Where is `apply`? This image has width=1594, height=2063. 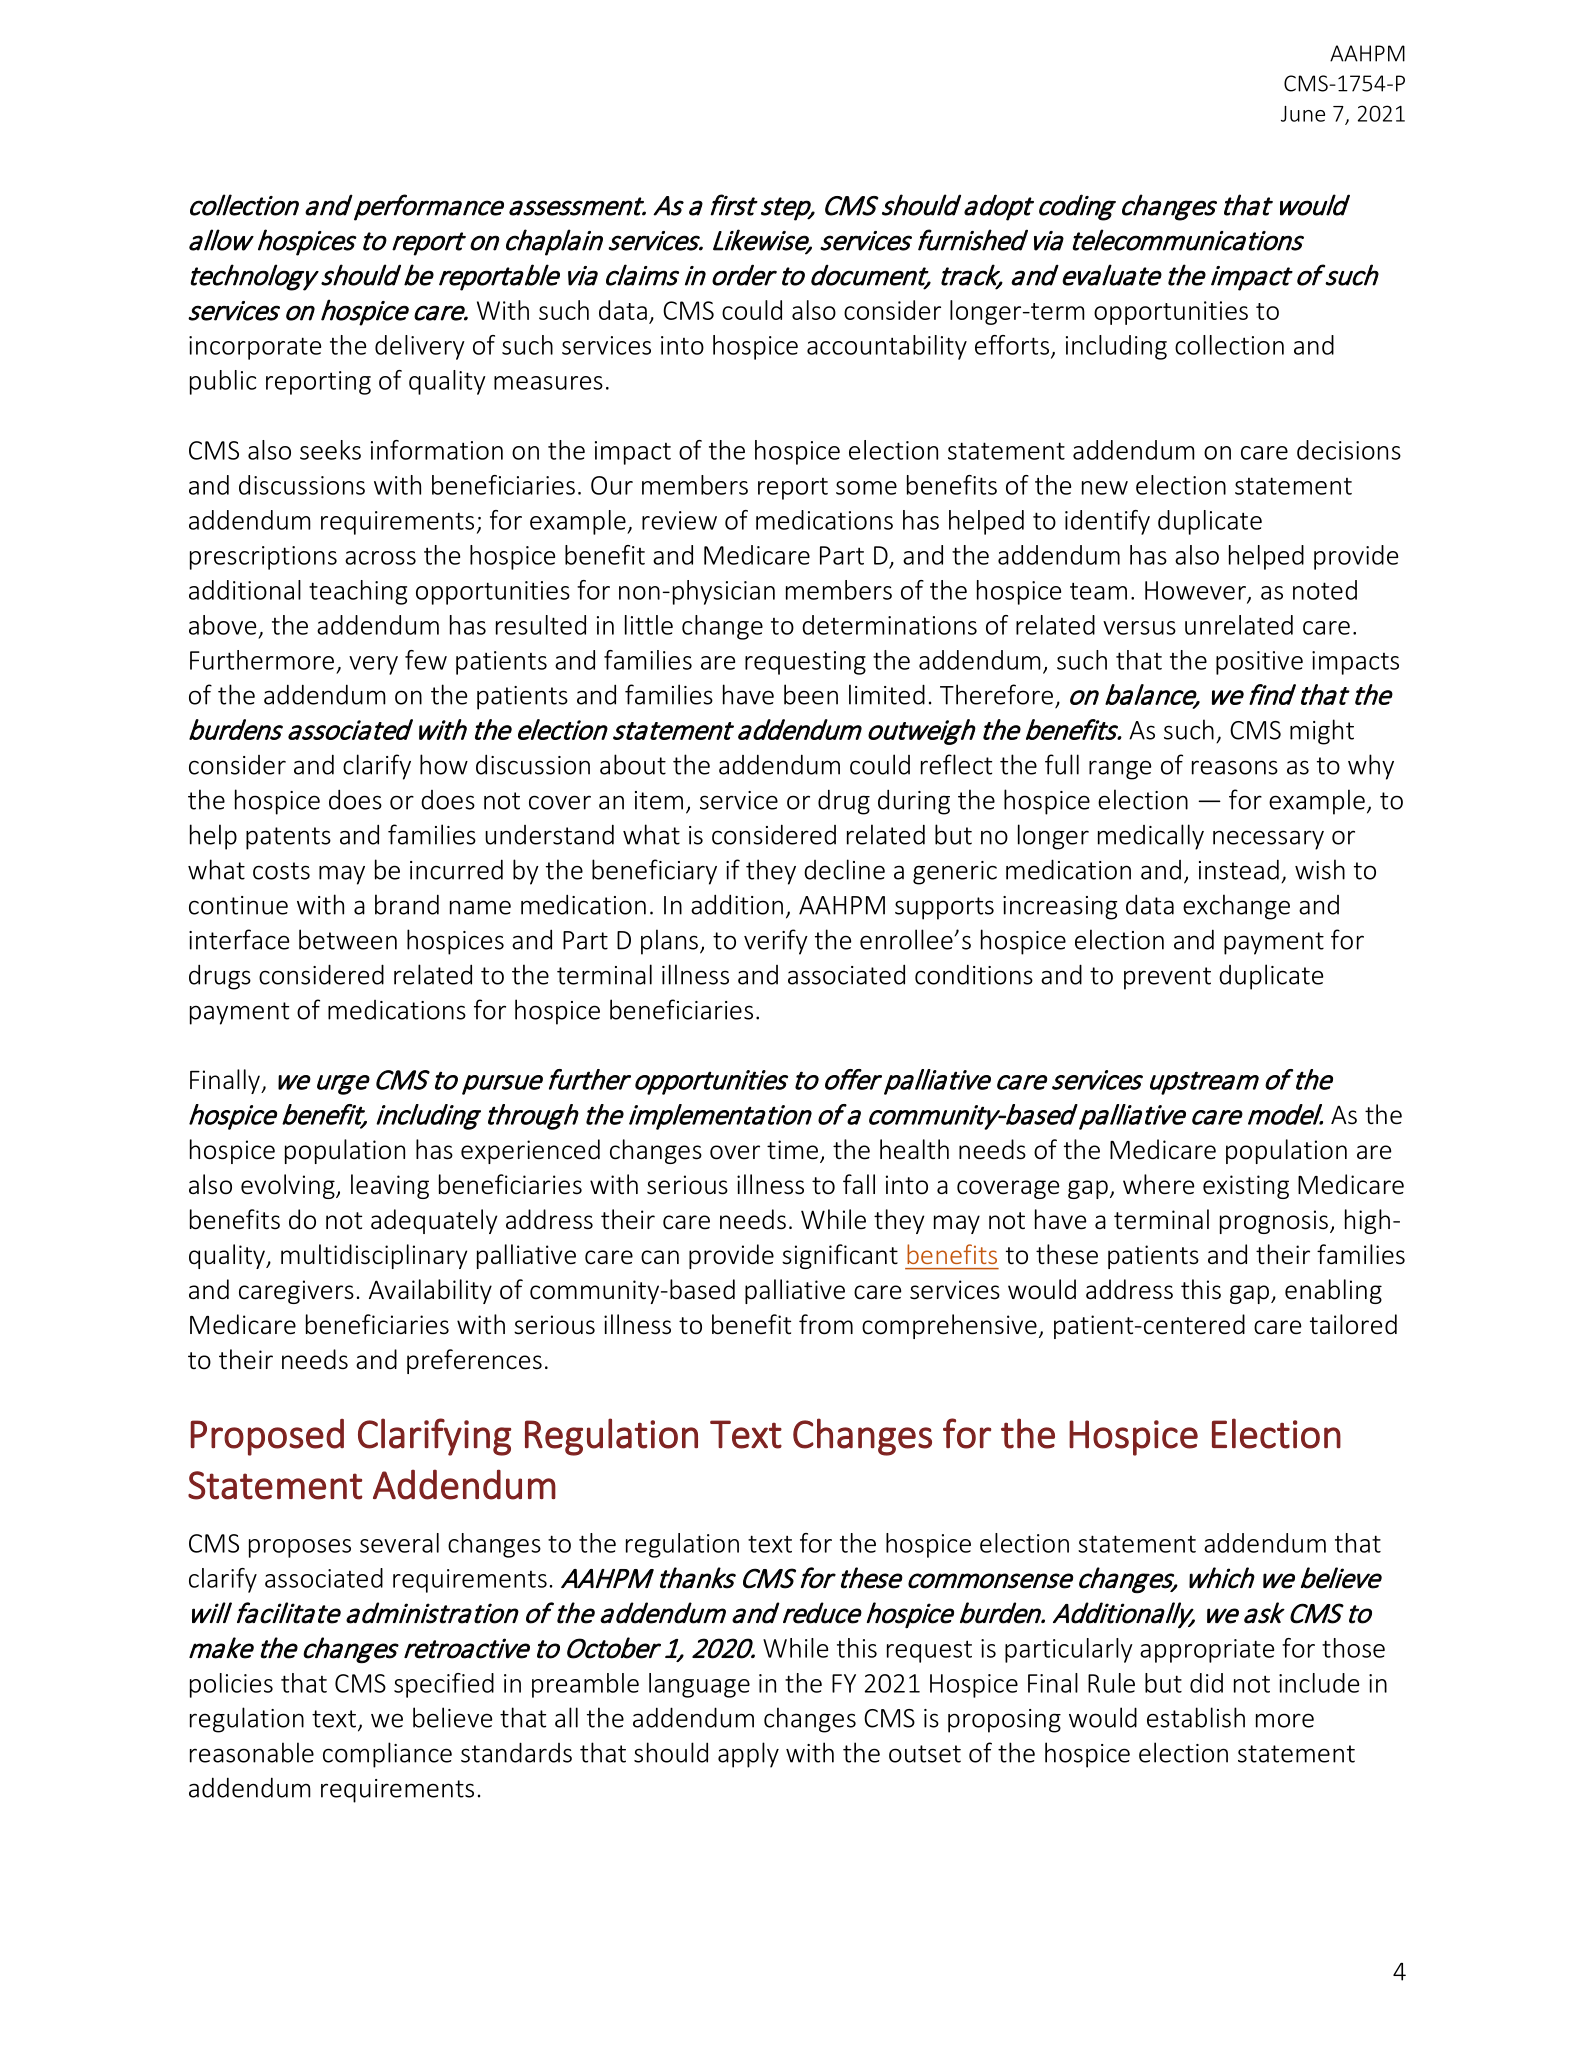
apply is located at coordinates (748, 1755).
